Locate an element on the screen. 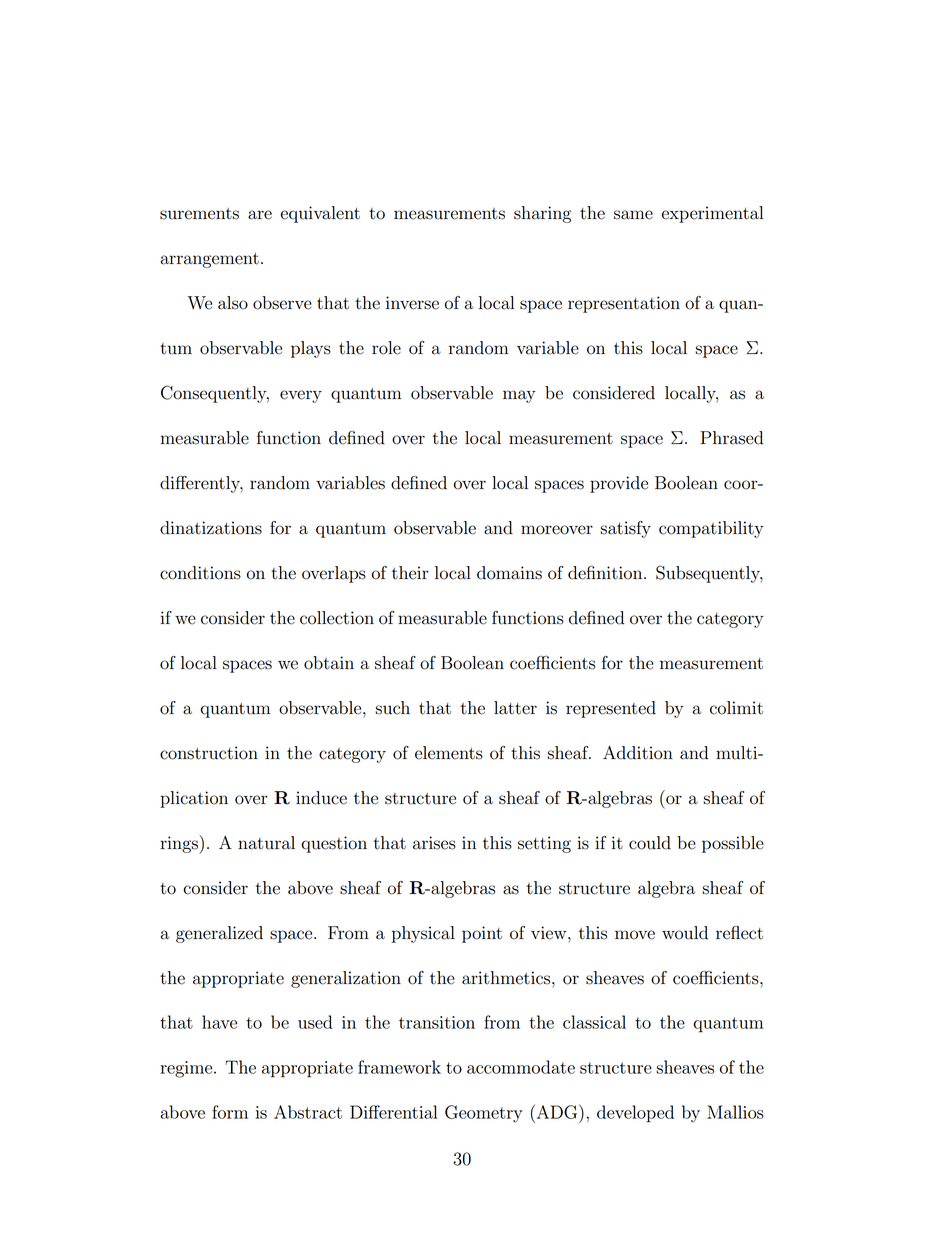  obtain is located at coordinates (329, 663).
